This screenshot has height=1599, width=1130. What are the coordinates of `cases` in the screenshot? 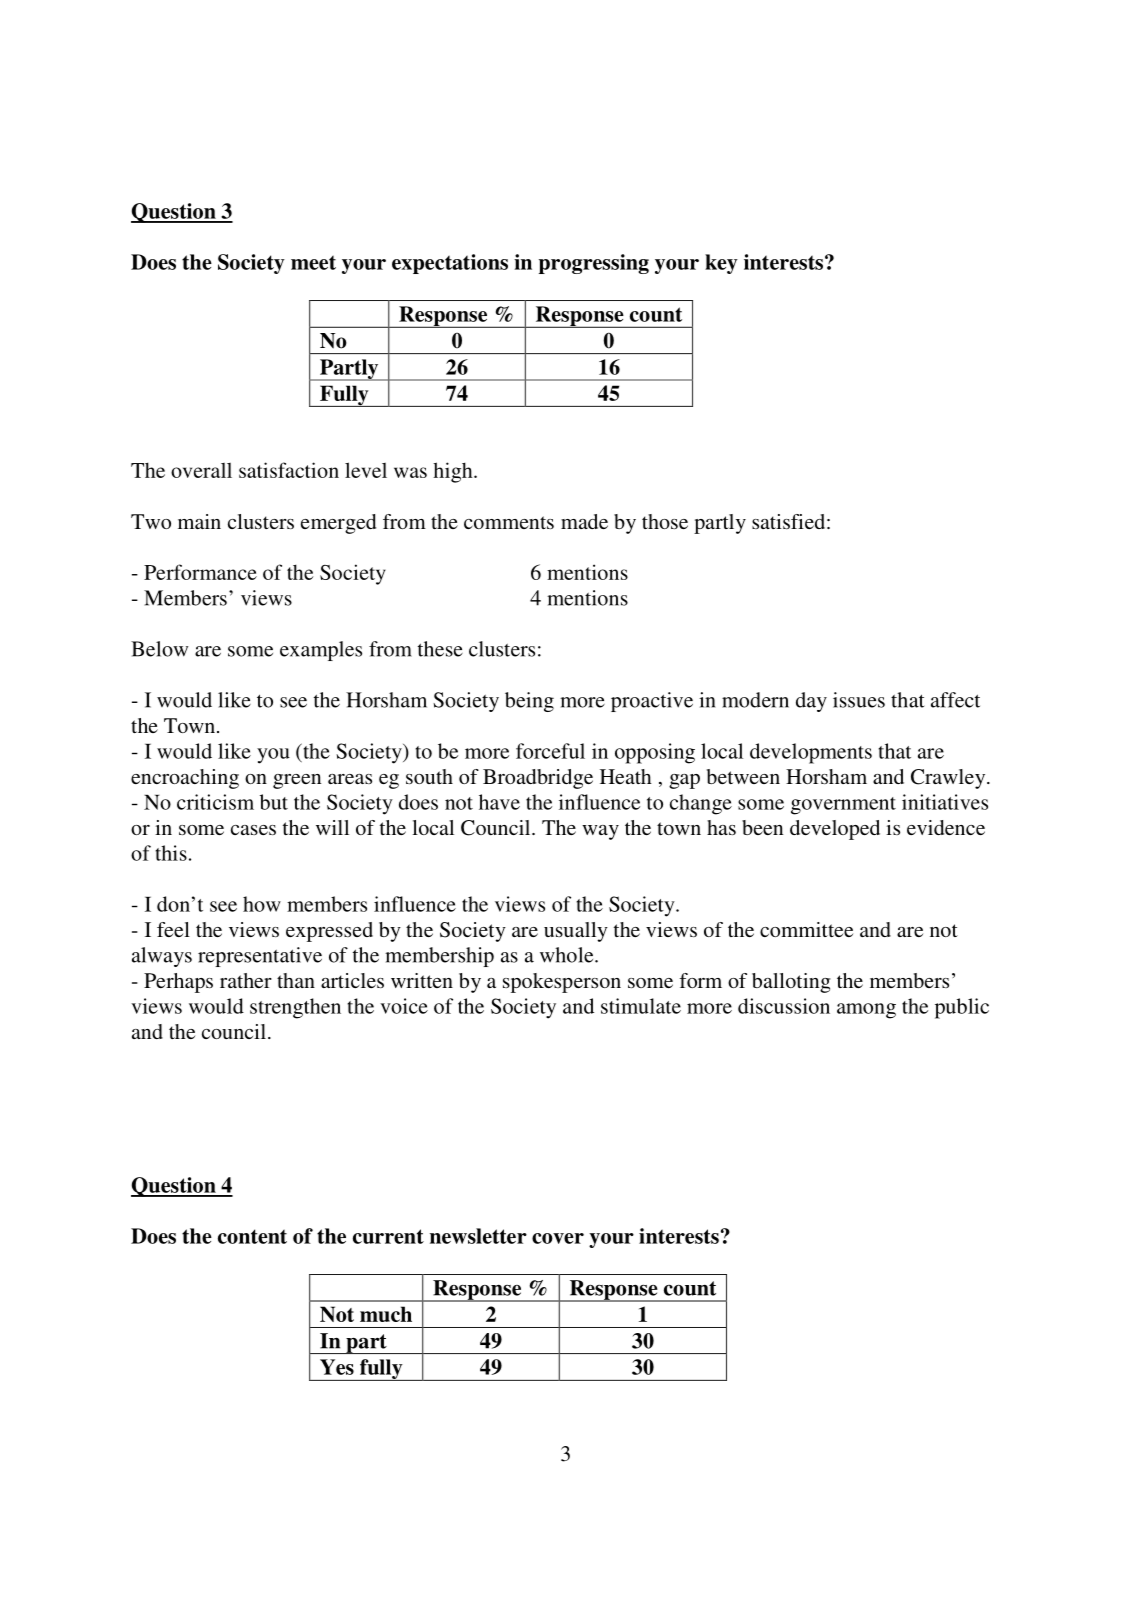 It's located at (253, 830).
